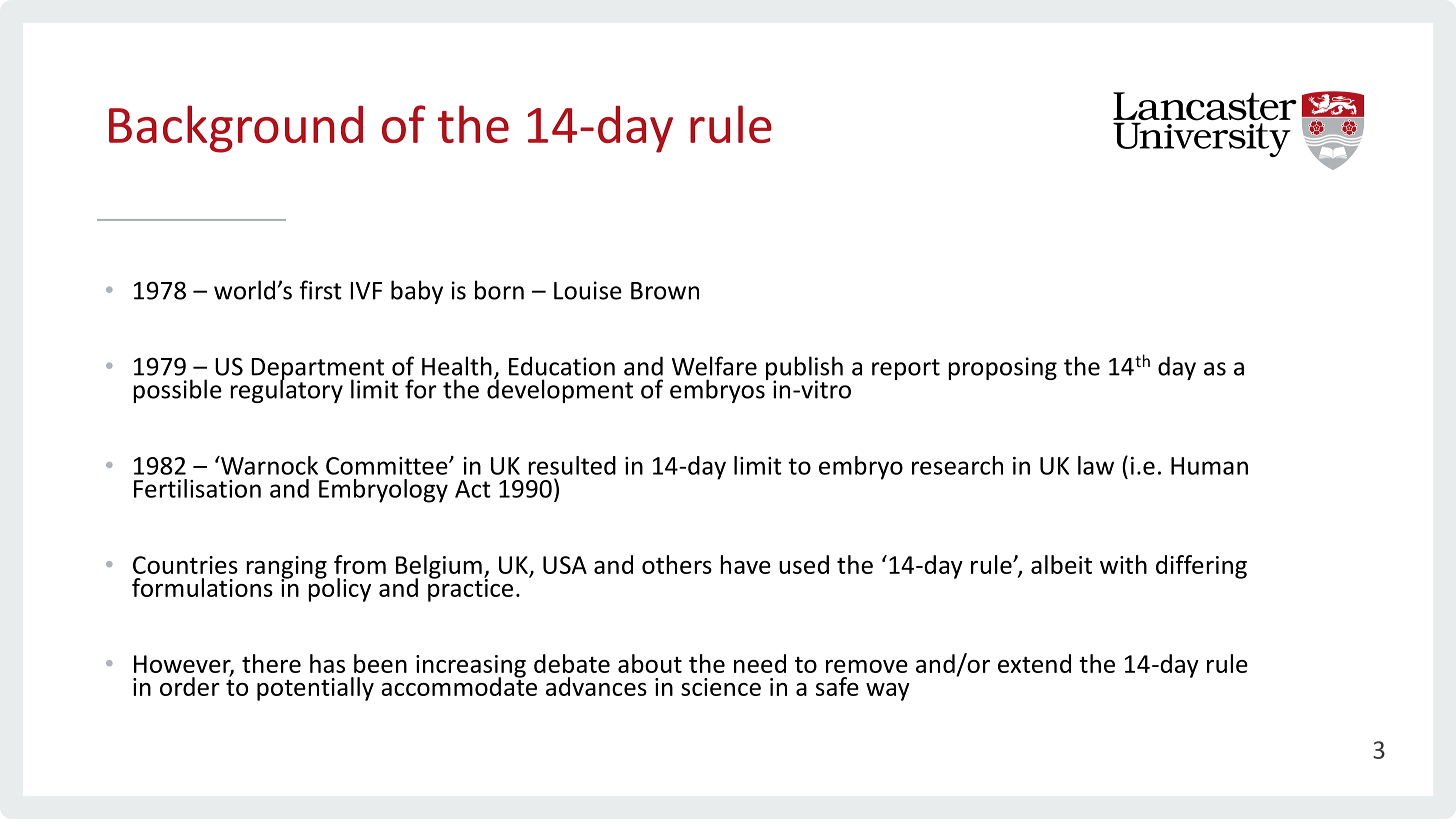 Image resolution: width=1456 pixels, height=819 pixels. Describe the element at coordinates (1096, 465) in the screenshot. I see `law` at that location.
